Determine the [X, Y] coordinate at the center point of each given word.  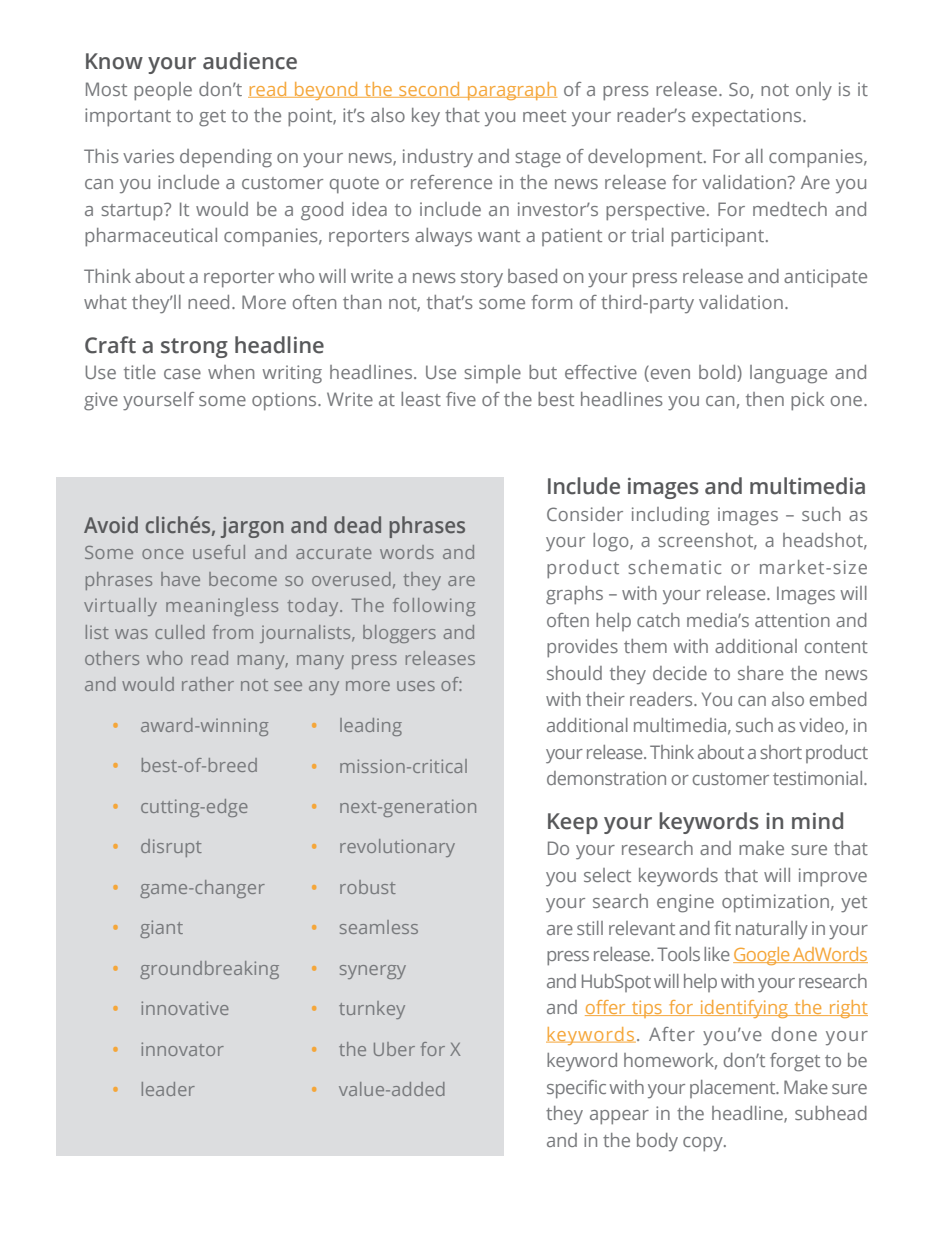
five [461, 399]
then [765, 399]
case [182, 374]
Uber [394, 1049]
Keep [573, 823]
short [781, 752]
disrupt [171, 848]
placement [734, 1089]
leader [168, 1089]
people [163, 91]
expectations [748, 117]
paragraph [511, 91]
